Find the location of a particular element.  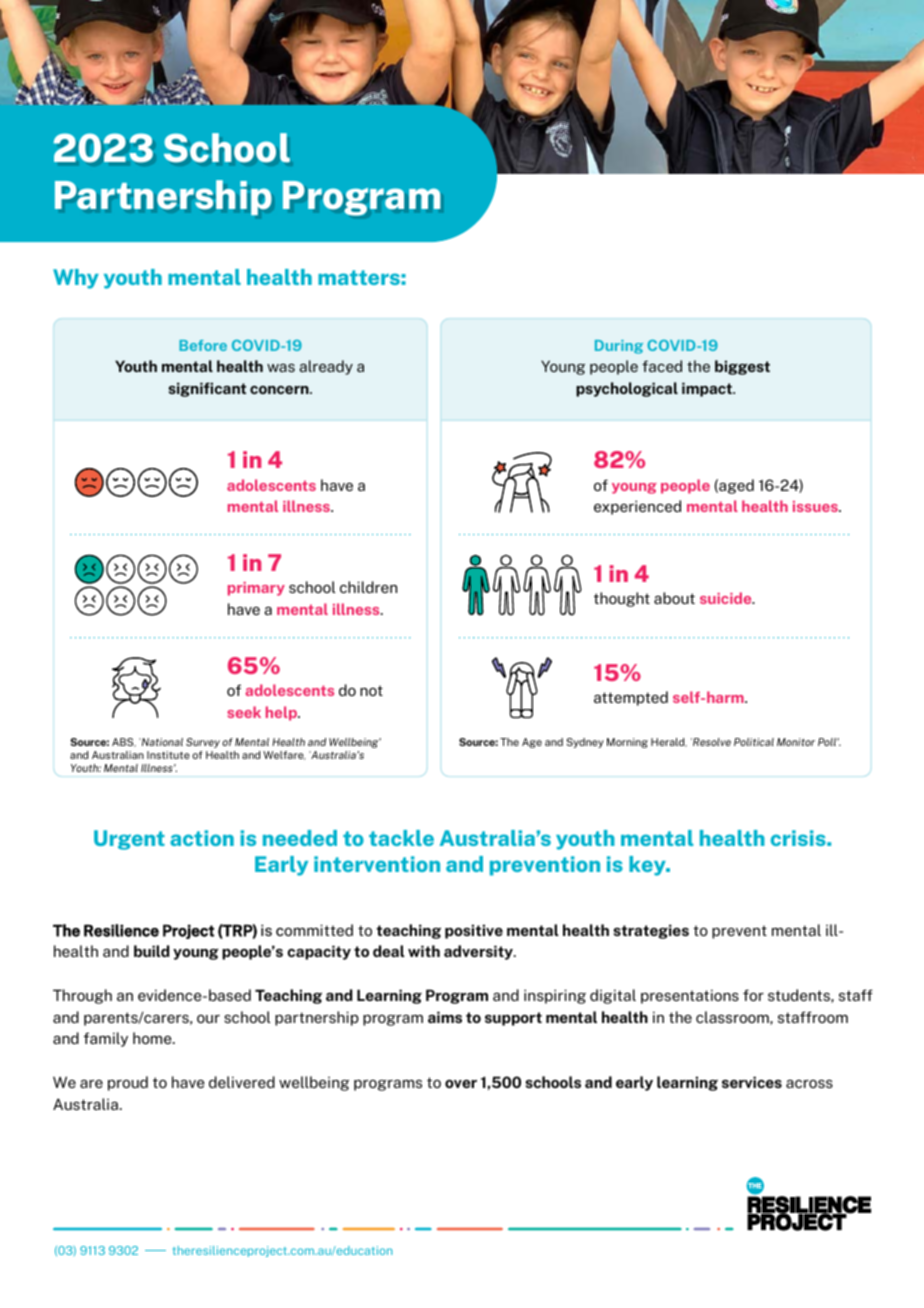

attempted is located at coordinates (631, 698).
